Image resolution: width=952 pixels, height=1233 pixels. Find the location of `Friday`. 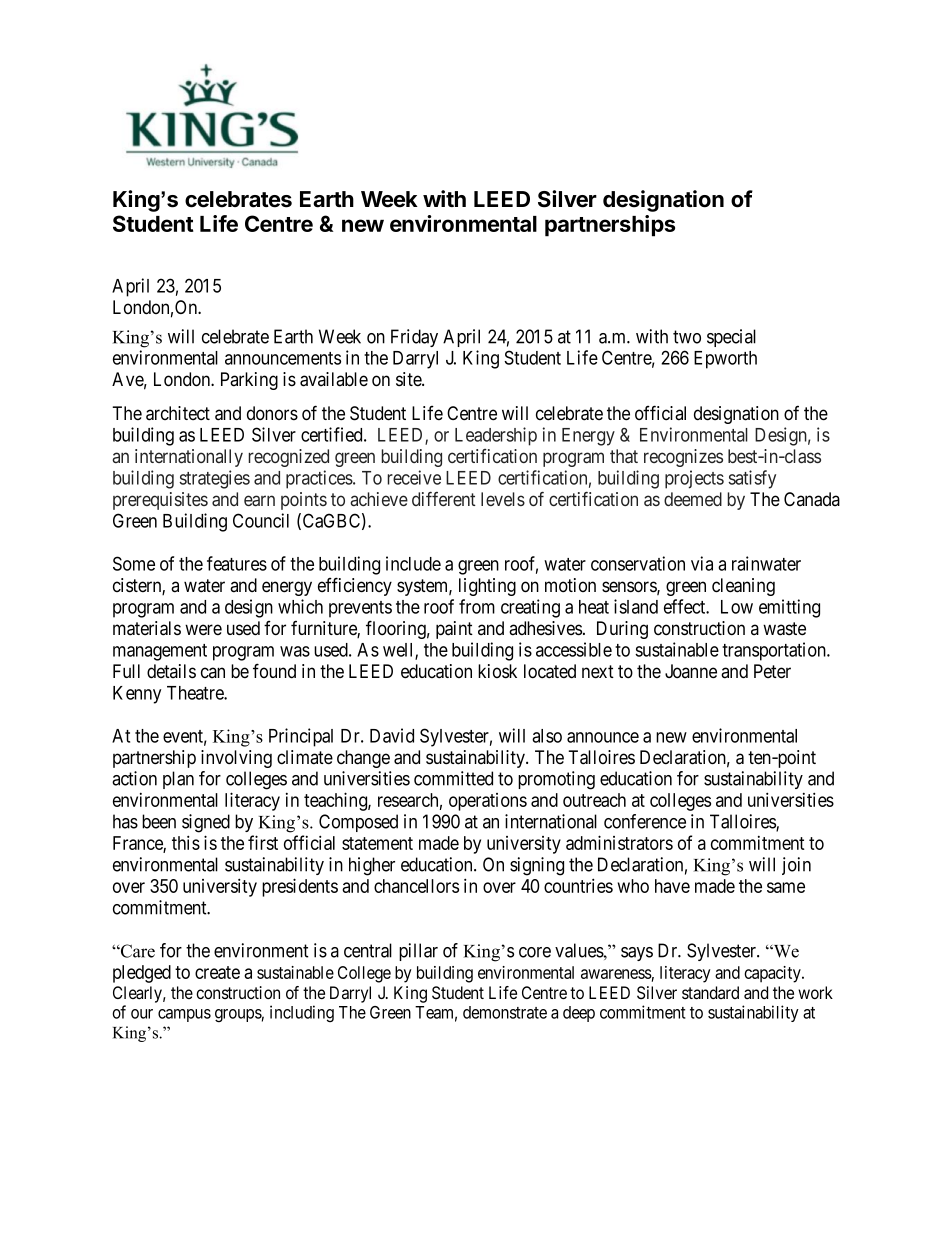

Friday is located at coordinates (414, 338).
